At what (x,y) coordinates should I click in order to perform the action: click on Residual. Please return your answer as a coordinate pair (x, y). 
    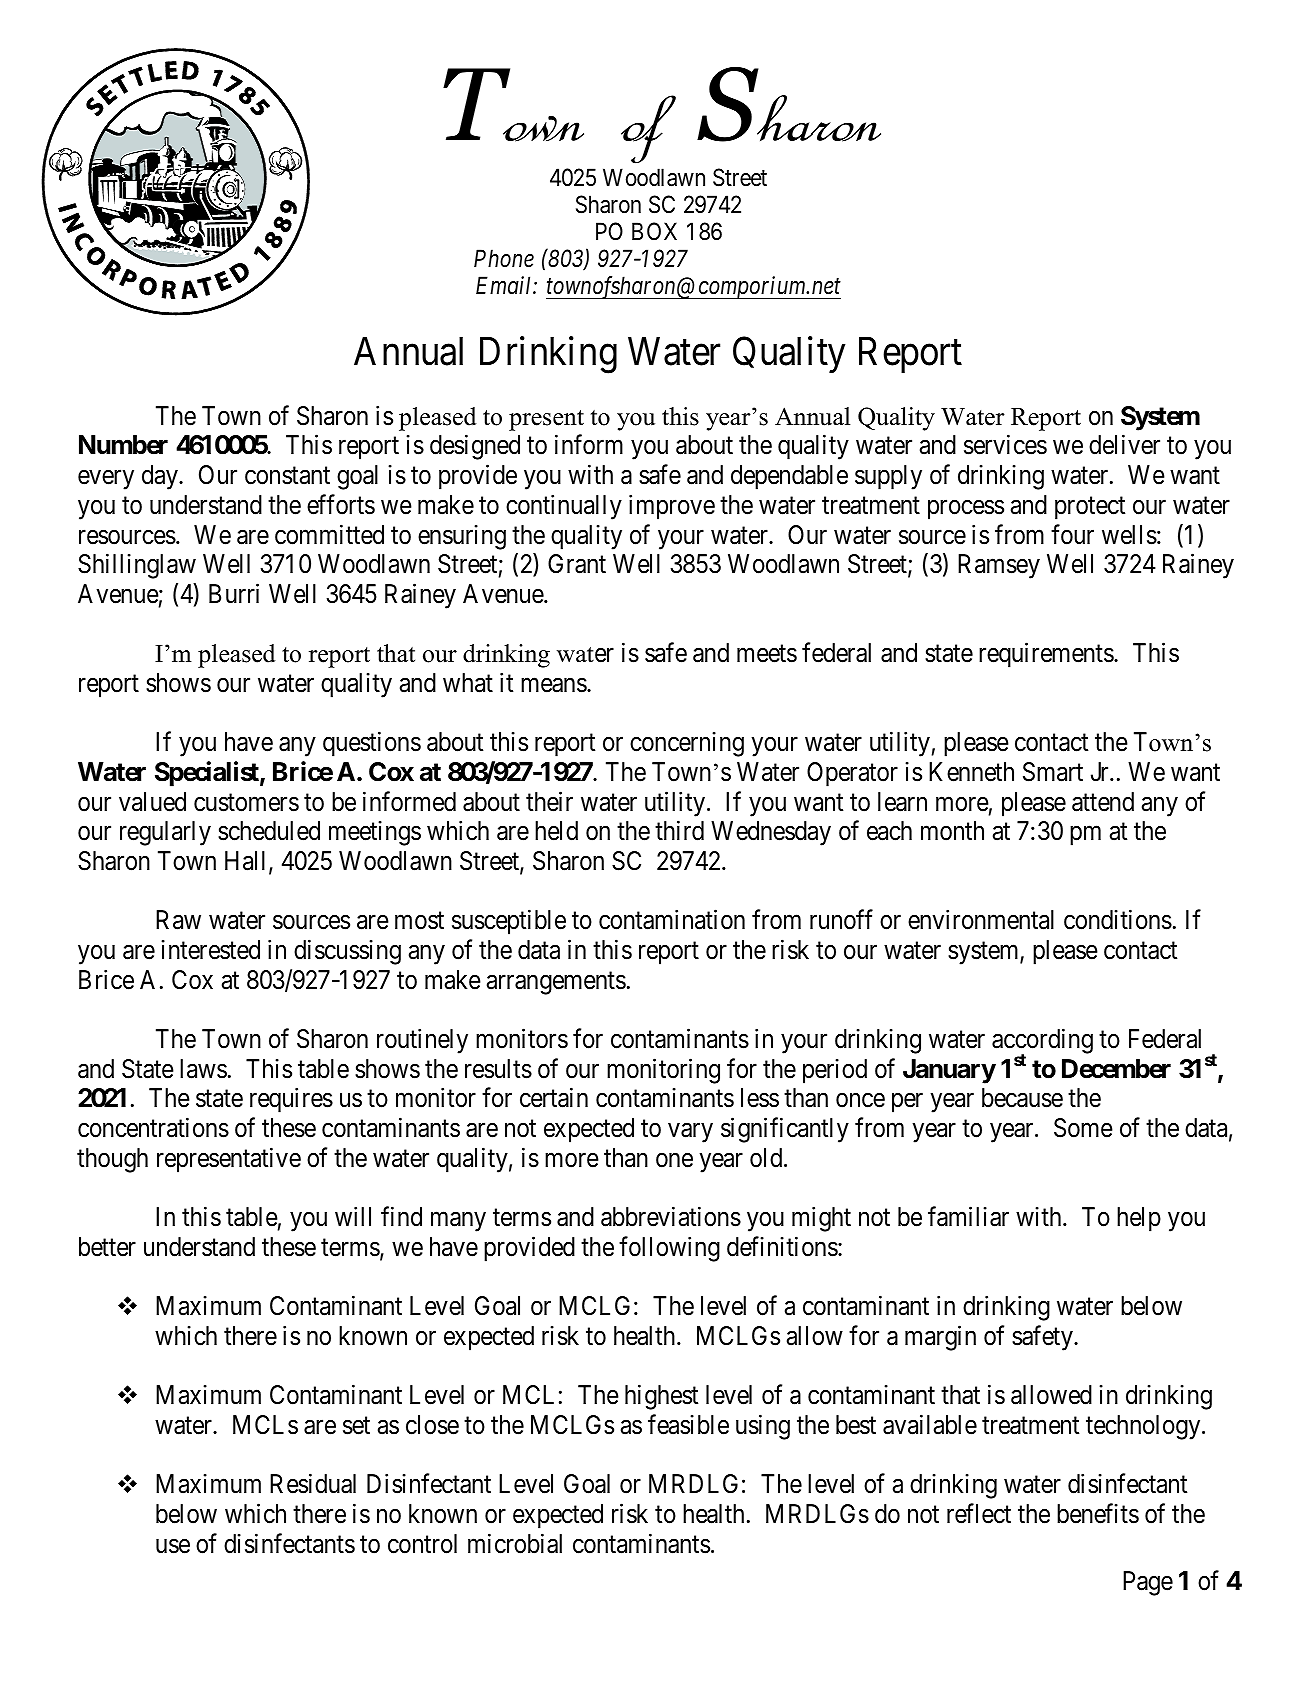
    Looking at the image, I should click on (313, 1484).
